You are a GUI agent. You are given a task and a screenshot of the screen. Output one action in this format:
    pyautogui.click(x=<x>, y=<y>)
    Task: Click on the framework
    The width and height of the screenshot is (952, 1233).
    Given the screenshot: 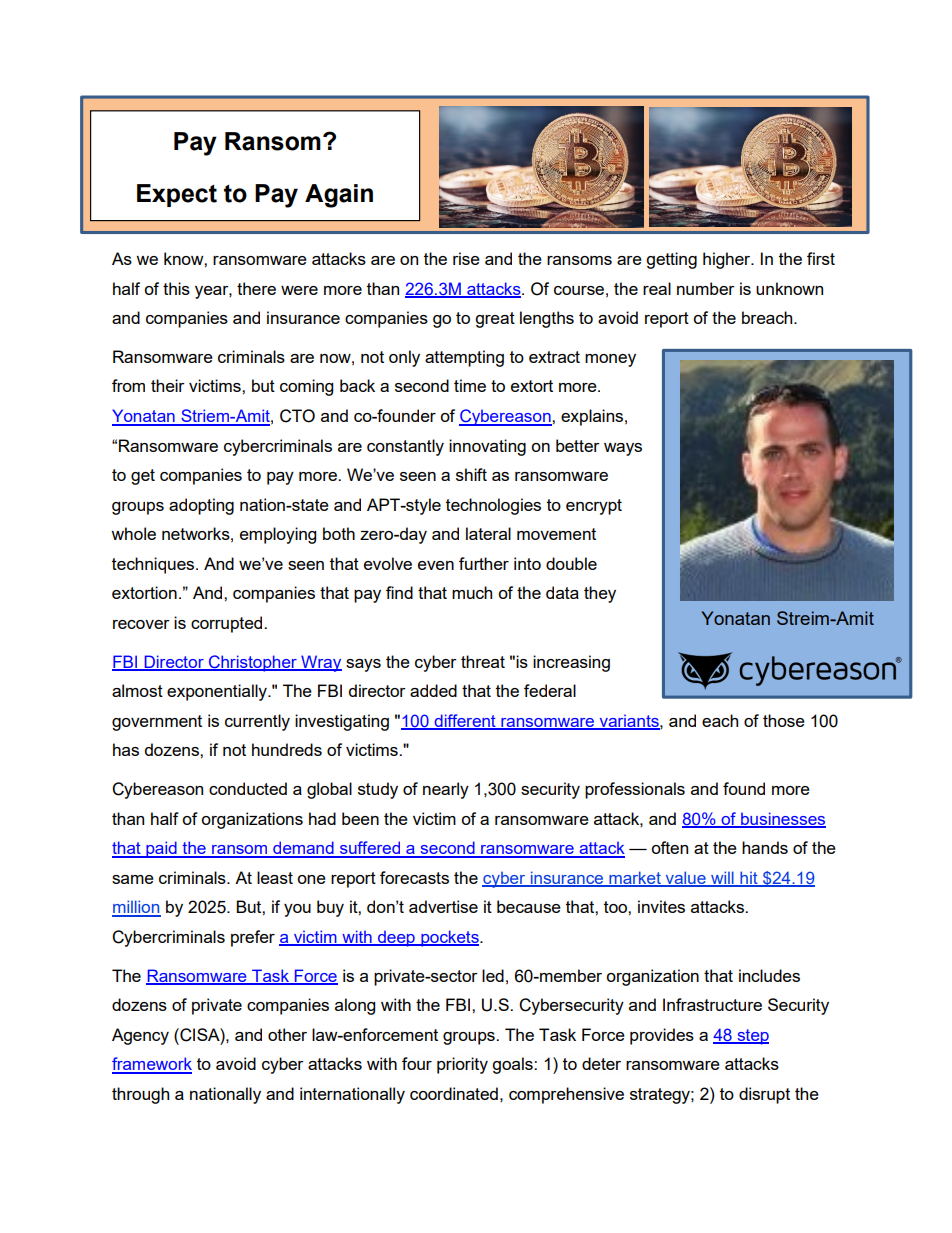 What is the action you would take?
    pyautogui.click(x=152, y=1065)
